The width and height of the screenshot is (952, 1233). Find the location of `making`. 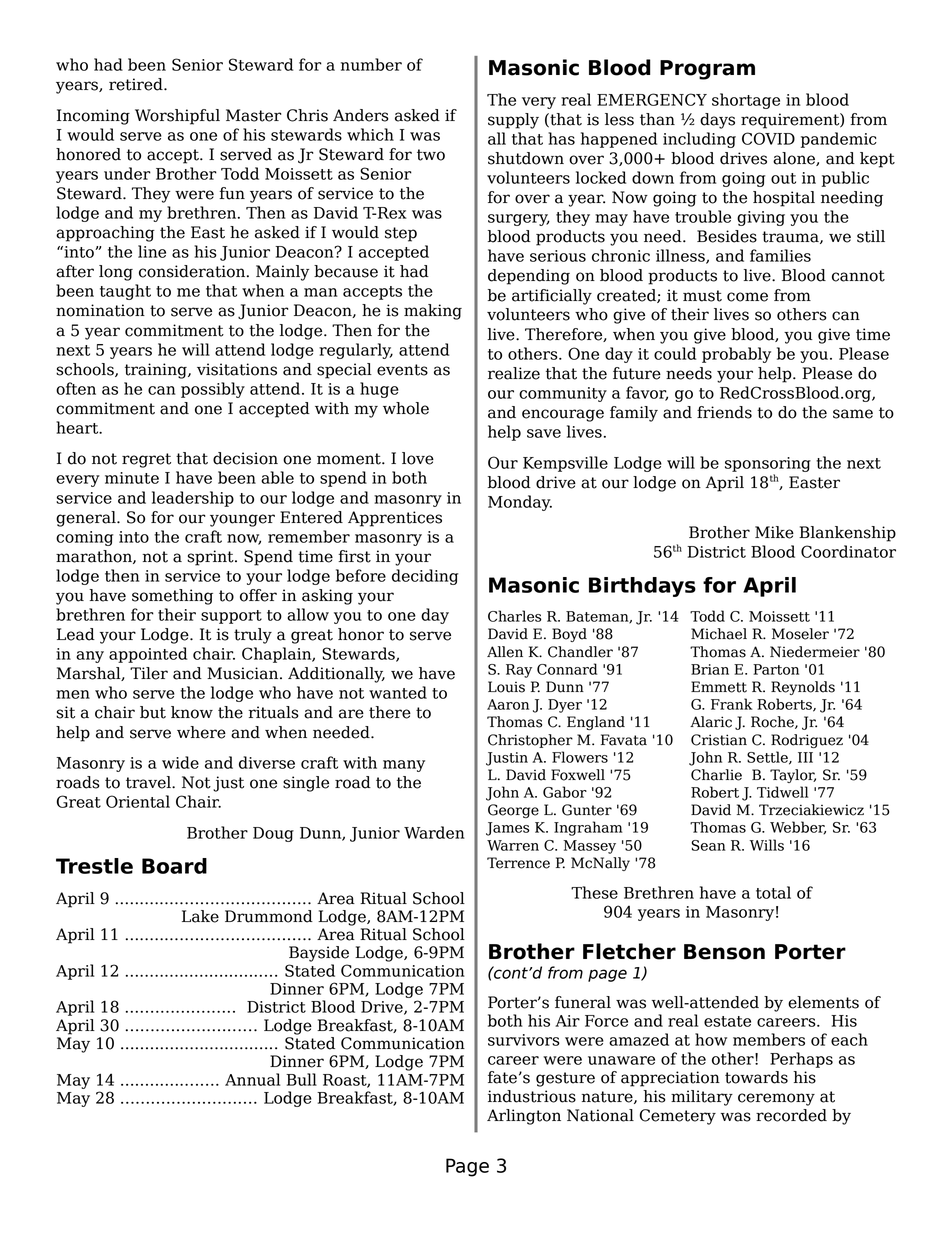

making is located at coordinates (433, 312).
